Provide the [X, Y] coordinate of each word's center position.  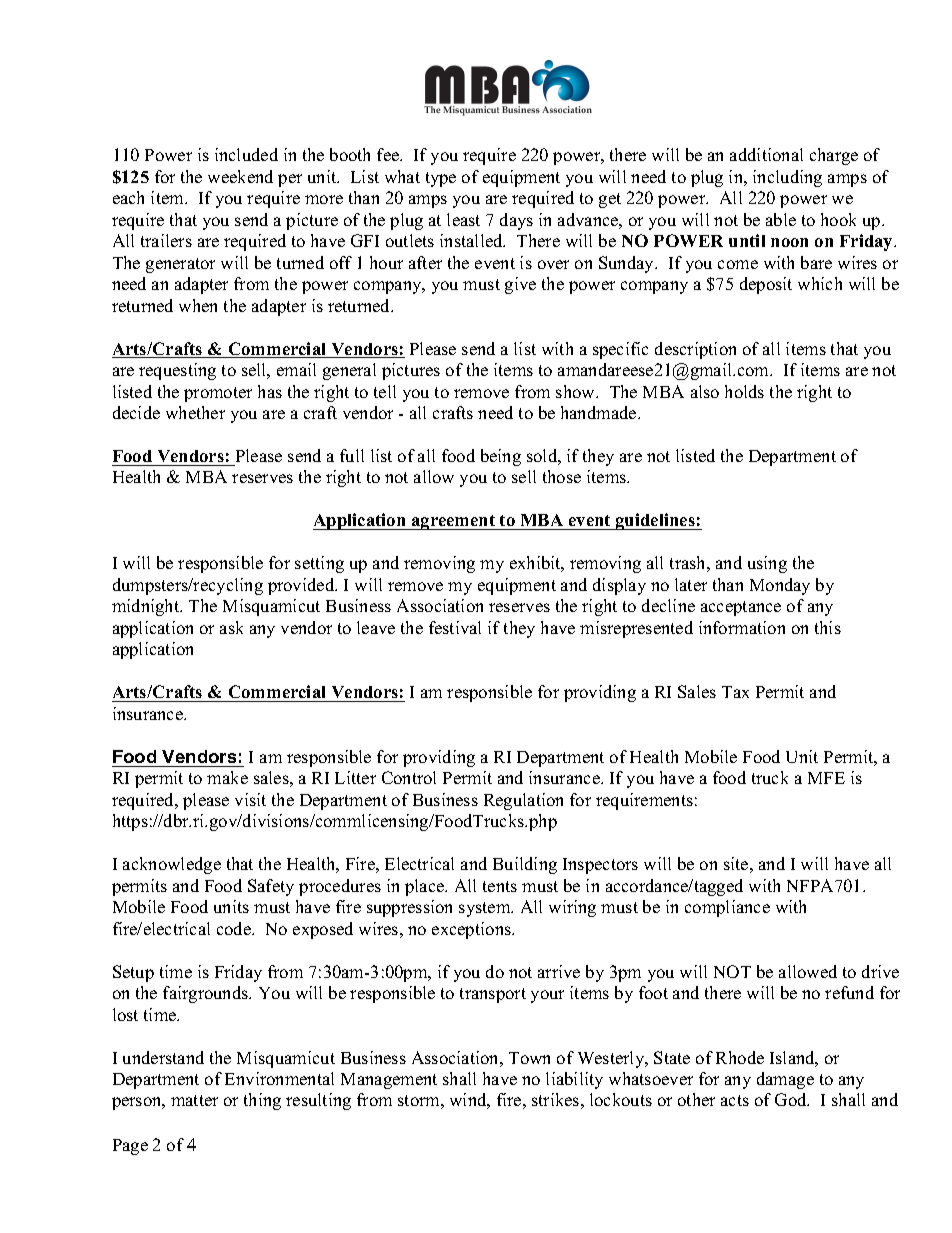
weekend [240, 176]
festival [455, 627]
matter [194, 1100]
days [516, 221]
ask [231, 627]
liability [574, 1080]
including [787, 178]
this [828, 627]
